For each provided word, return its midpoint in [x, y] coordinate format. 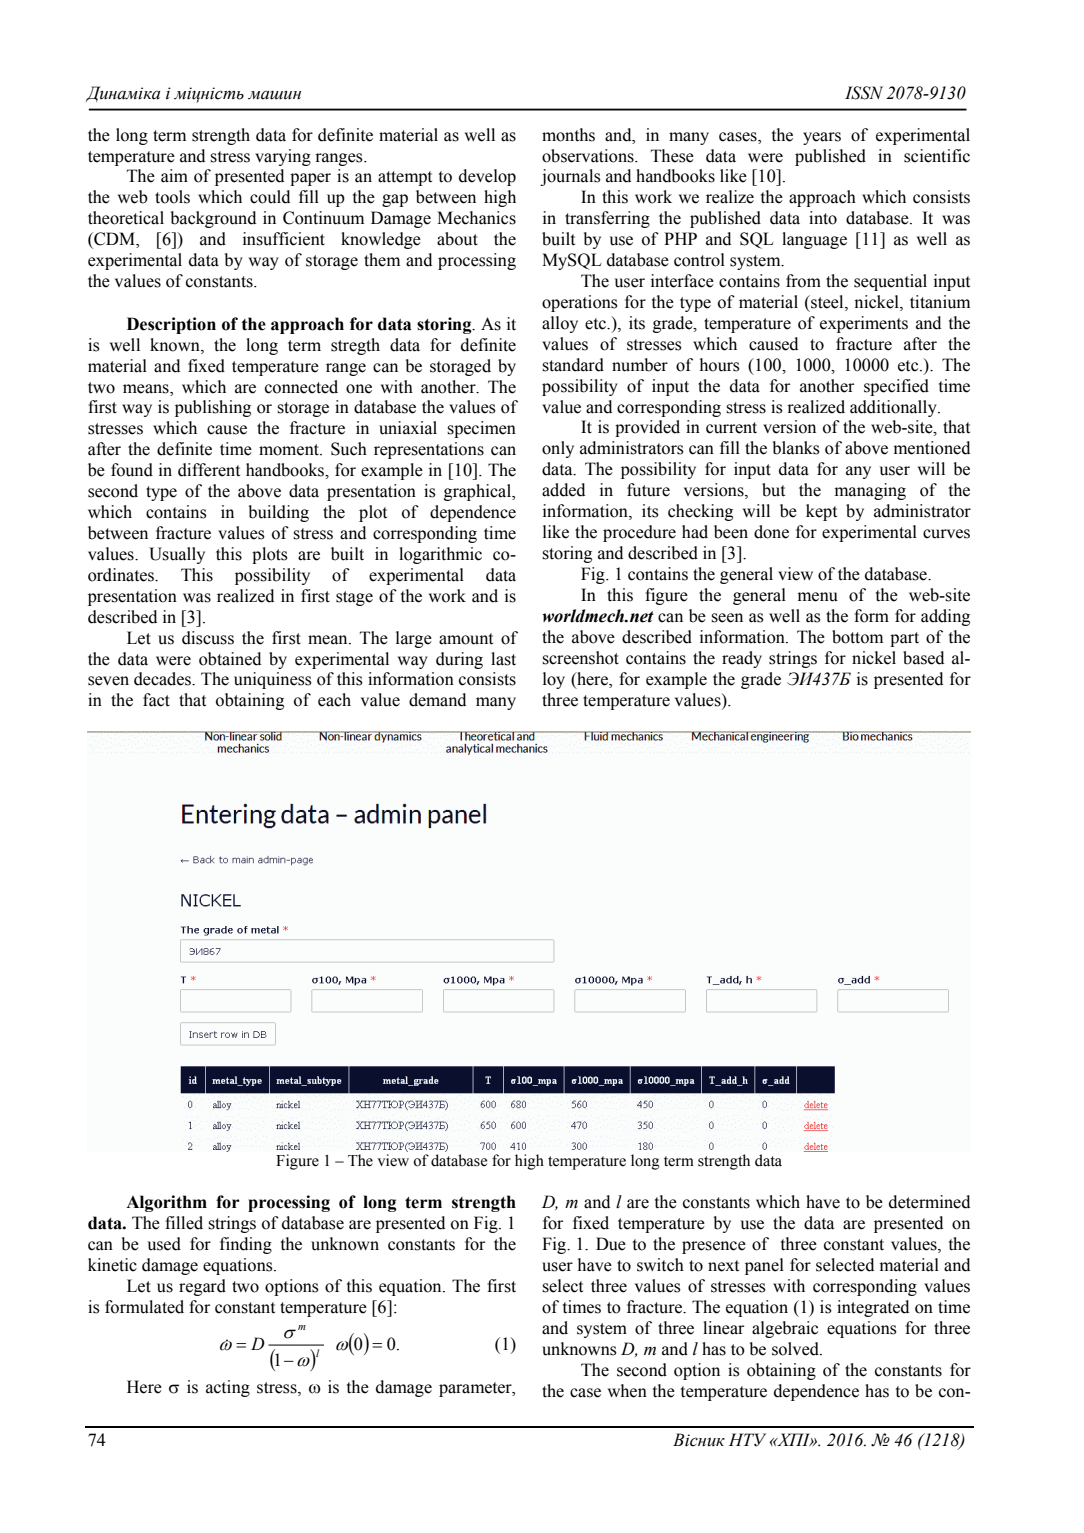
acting [228, 1388]
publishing [213, 408]
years [822, 138]
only [558, 449]
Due [611, 1244]
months [568, 135]
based [923, 658]
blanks [796, 448]
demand [437, 700]
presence [714, 1247]
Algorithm [166, 1203]
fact [156, 700]
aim [174, 176]
